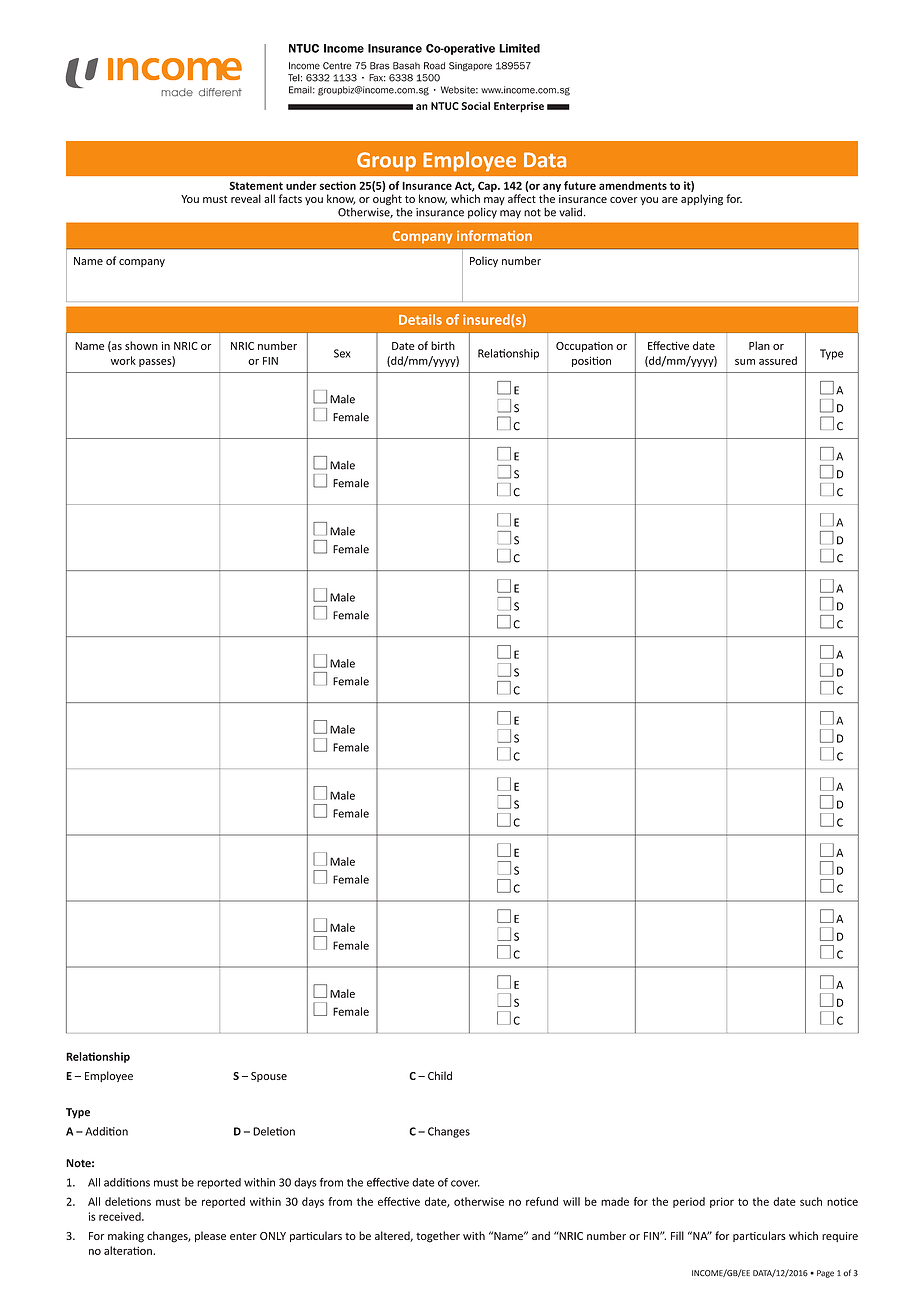 Image resolution: width=924 pixels, height=1308 pixels. What do you see at coordinates (269, 1077) in the image?
I see `Spouse` at bounding box center [269, 1077].
